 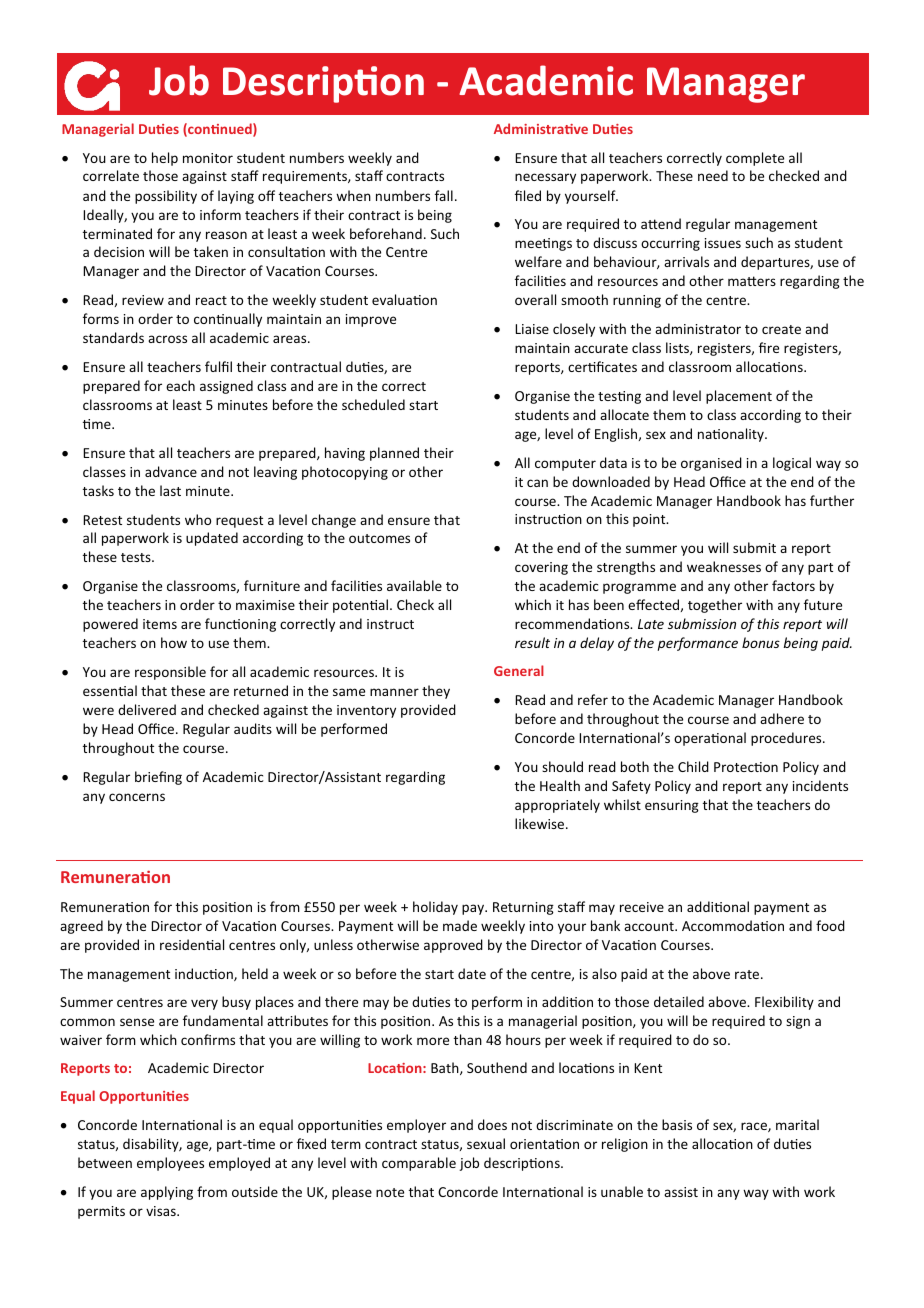 What do you see at coordinates (755, 159) in the screenshot?
I see `complete` at bounding box center [755, 159].
